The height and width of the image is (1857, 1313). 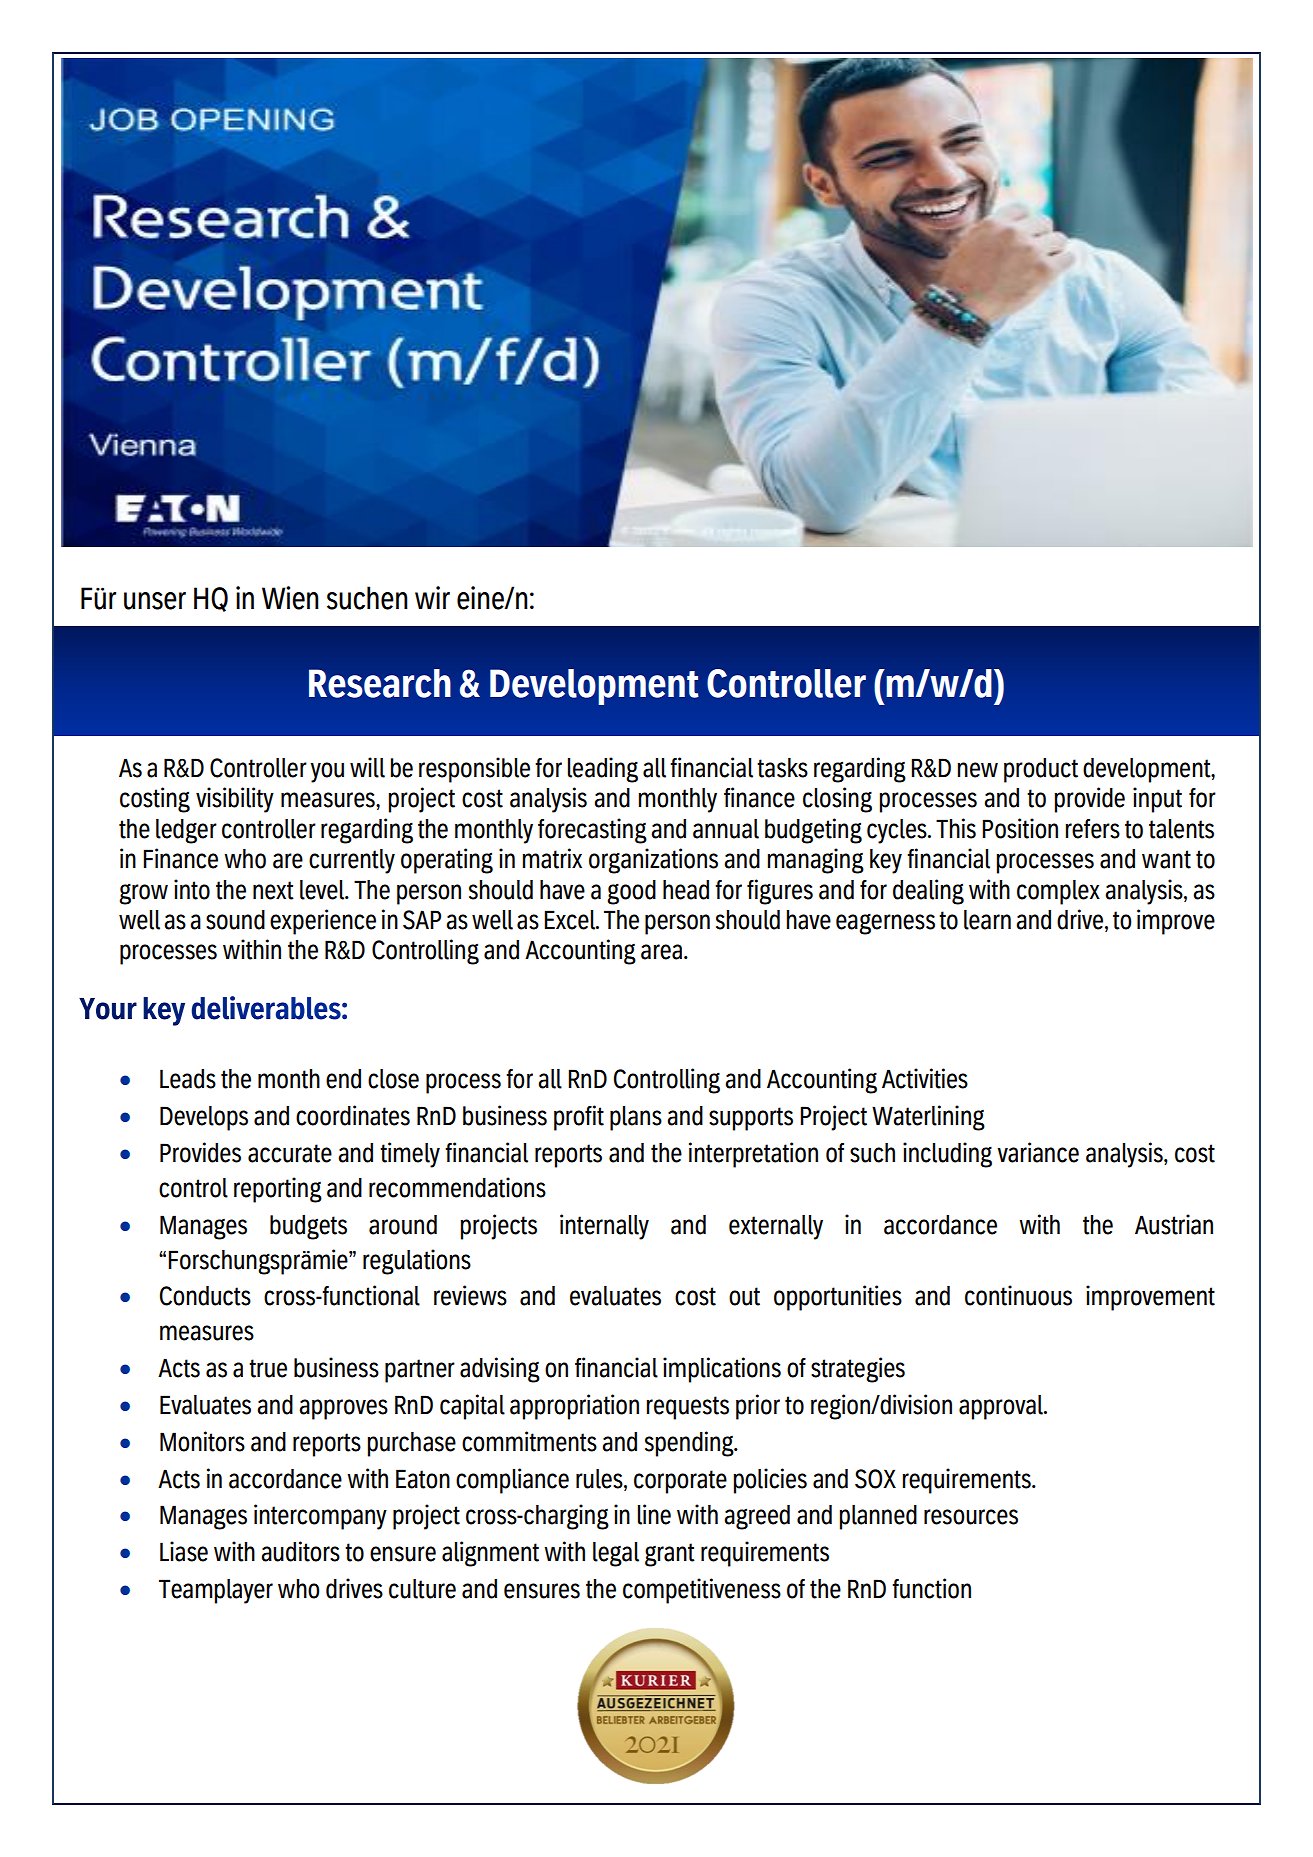 I want to click on variance, so click(x=1038, y=1152).
